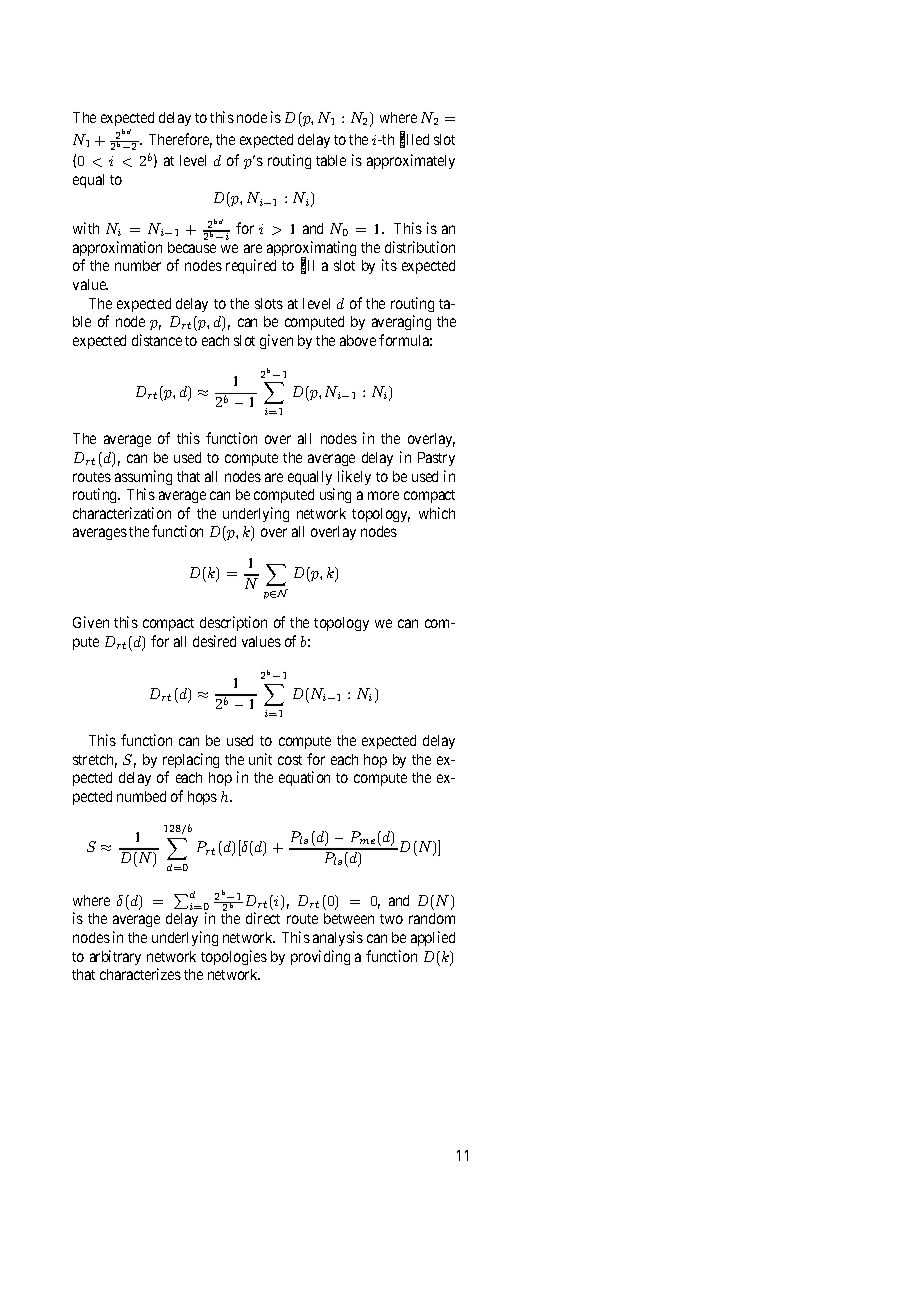 The height and width of the document is (1308, 924). Describe the element at coordinates (115, 957) in the document. I see `arbitrary` at that location.
